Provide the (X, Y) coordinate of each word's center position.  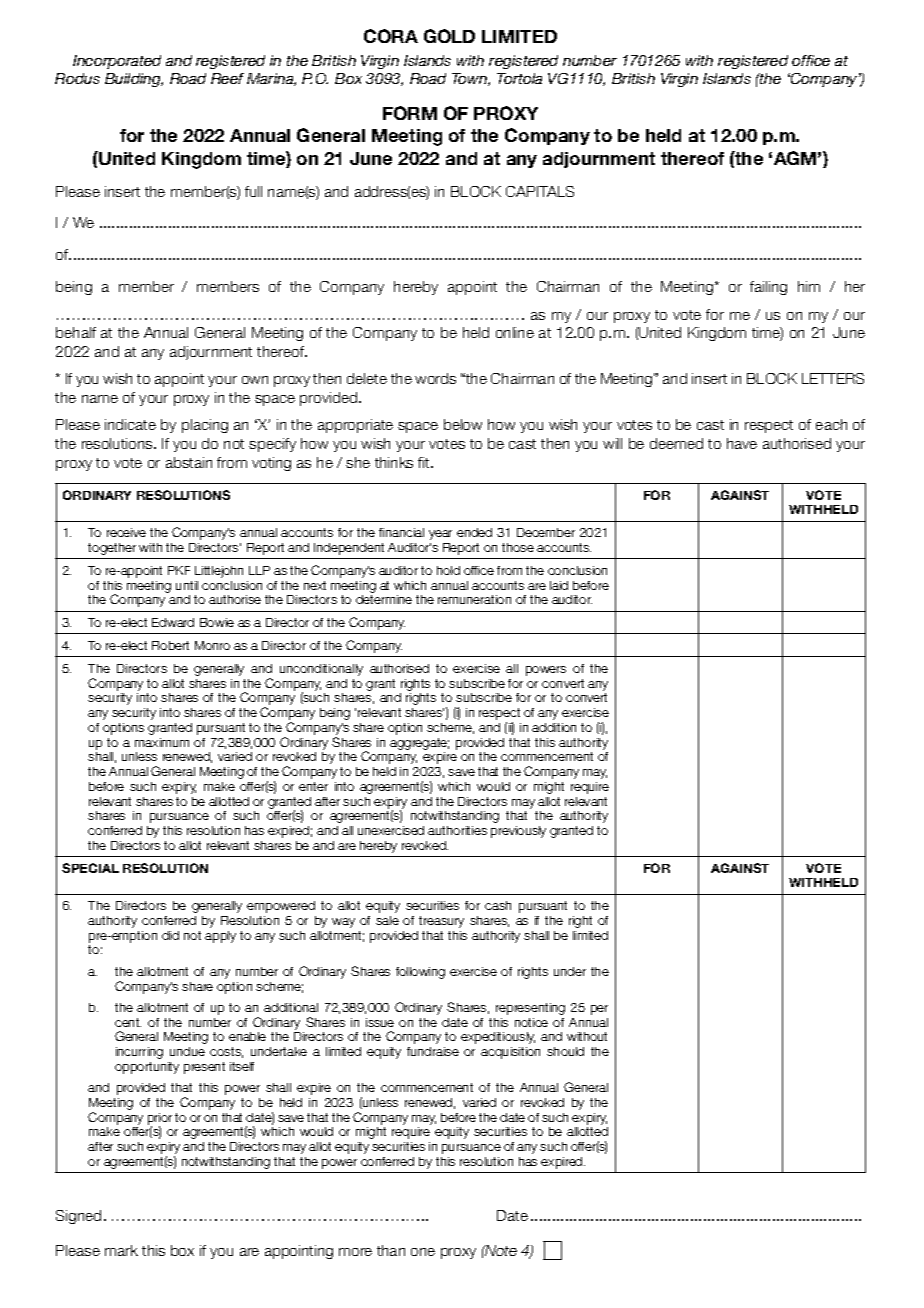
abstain (189, 462)
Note (500, 1250)
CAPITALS (540, 191)
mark (121, 1250)
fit (425, 462)
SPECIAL (90, 868)
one (423, 1252)
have (742, 443)
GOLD (449, 36)
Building (134, 80)
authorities (457, 830)
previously (518, 832)
